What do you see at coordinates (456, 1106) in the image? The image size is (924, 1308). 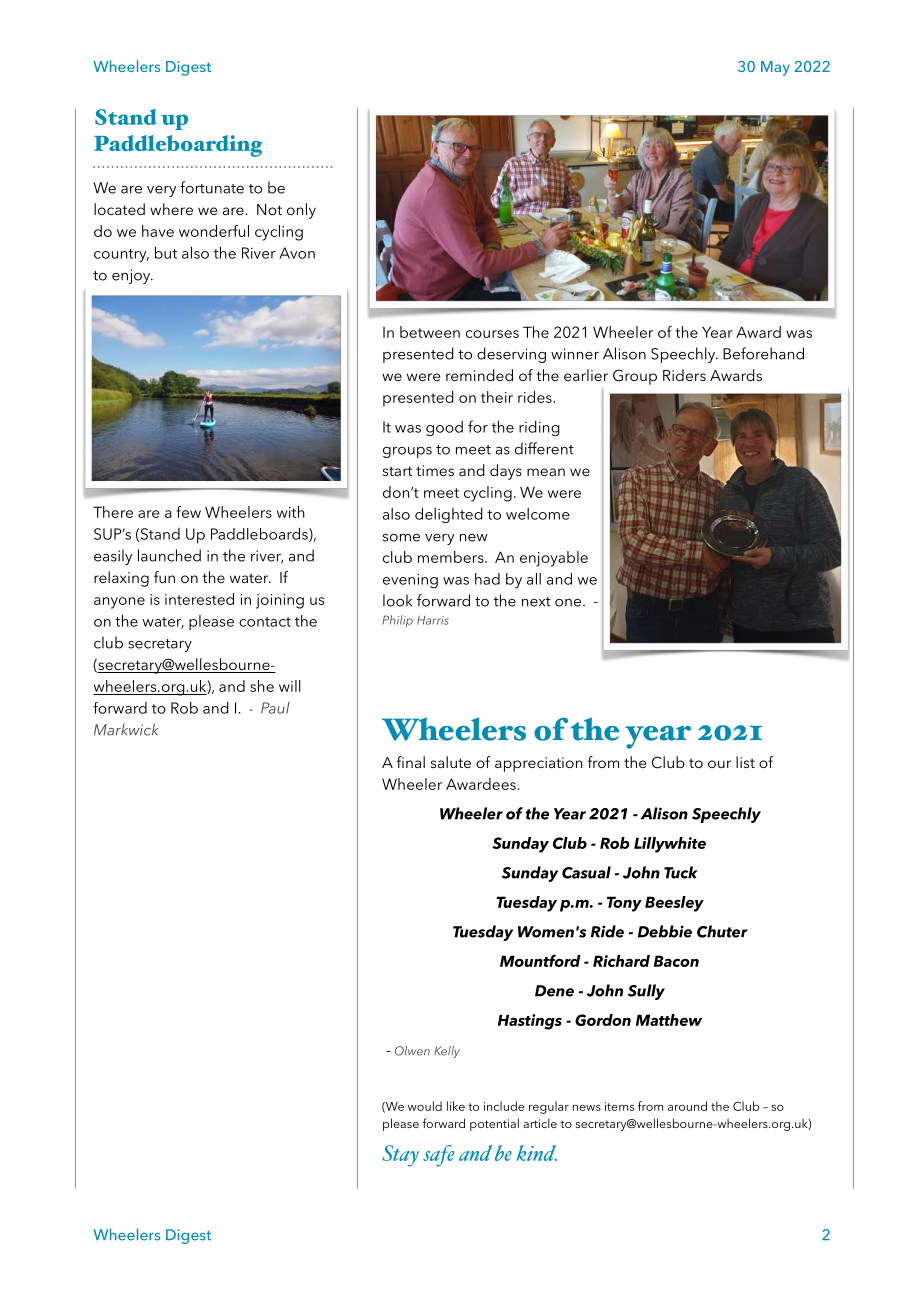 I see `like` at bounding box center [456, 1106].
